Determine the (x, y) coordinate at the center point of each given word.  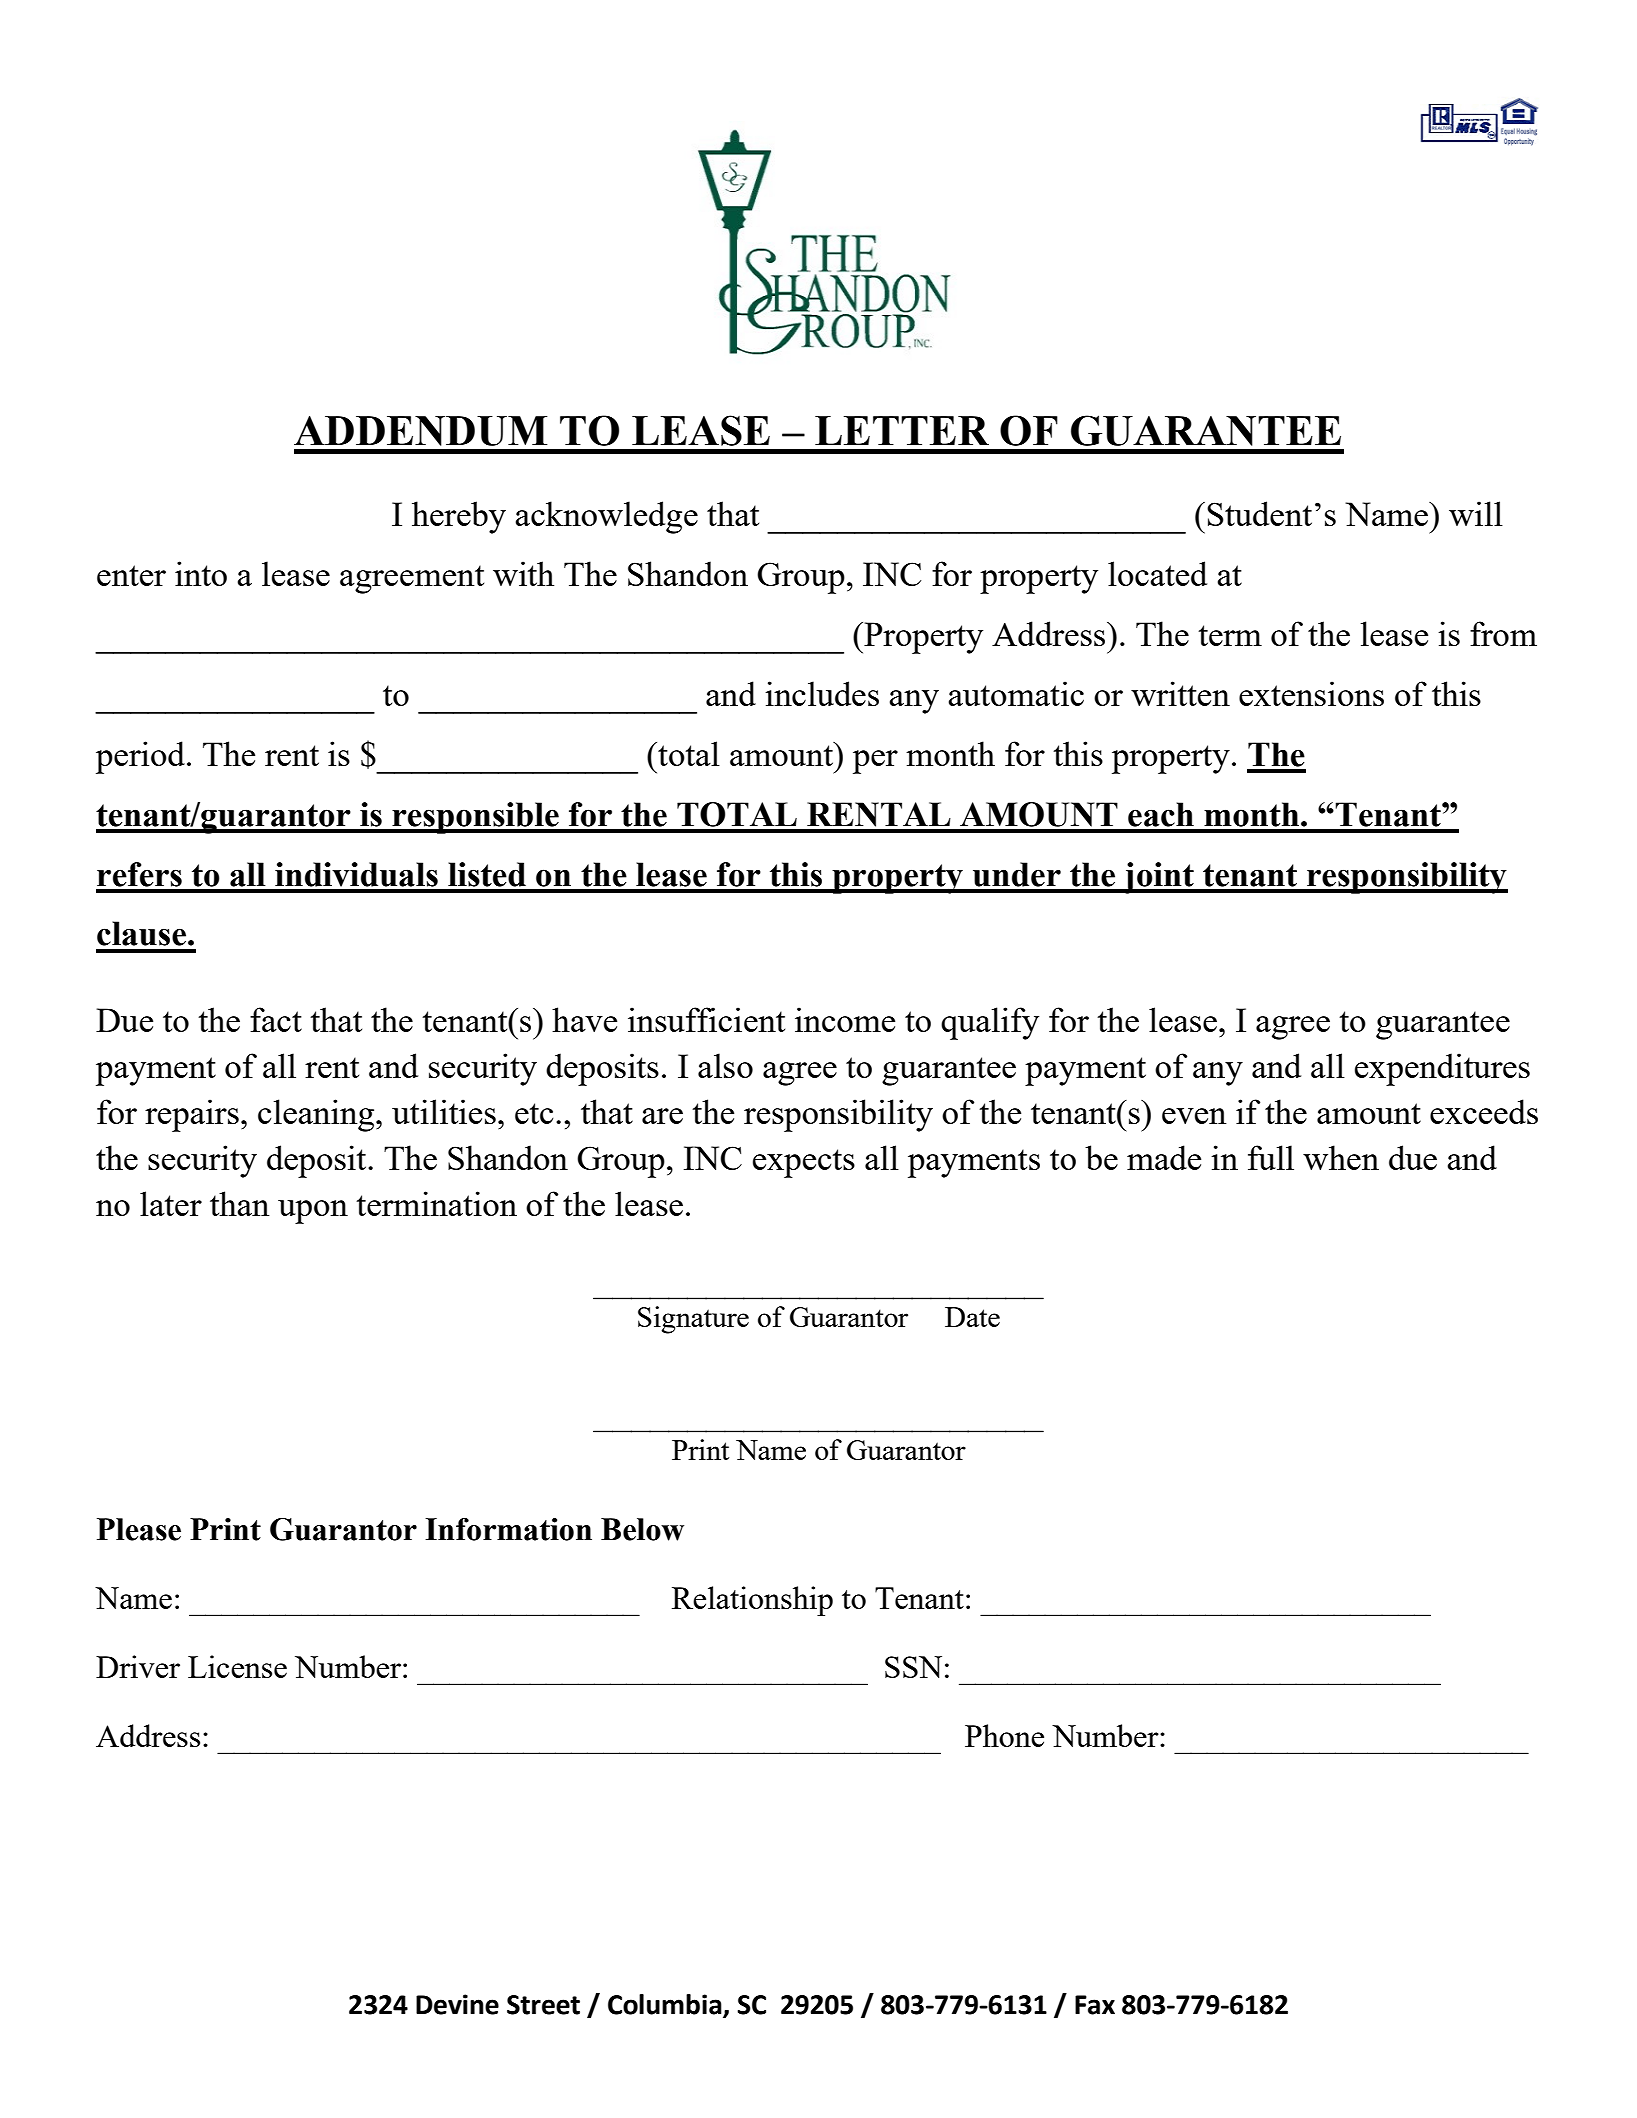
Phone (1004, 1735)
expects (804, 1163)
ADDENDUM (420, 431)
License (237, 1666)
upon (313, 1212)
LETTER (902, 430)
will (1476, 513)
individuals (356, 874)
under (1017, 874)
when (1341, 1157)
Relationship (752, 1601)
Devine (457, 2004)
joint (1158, 878)
